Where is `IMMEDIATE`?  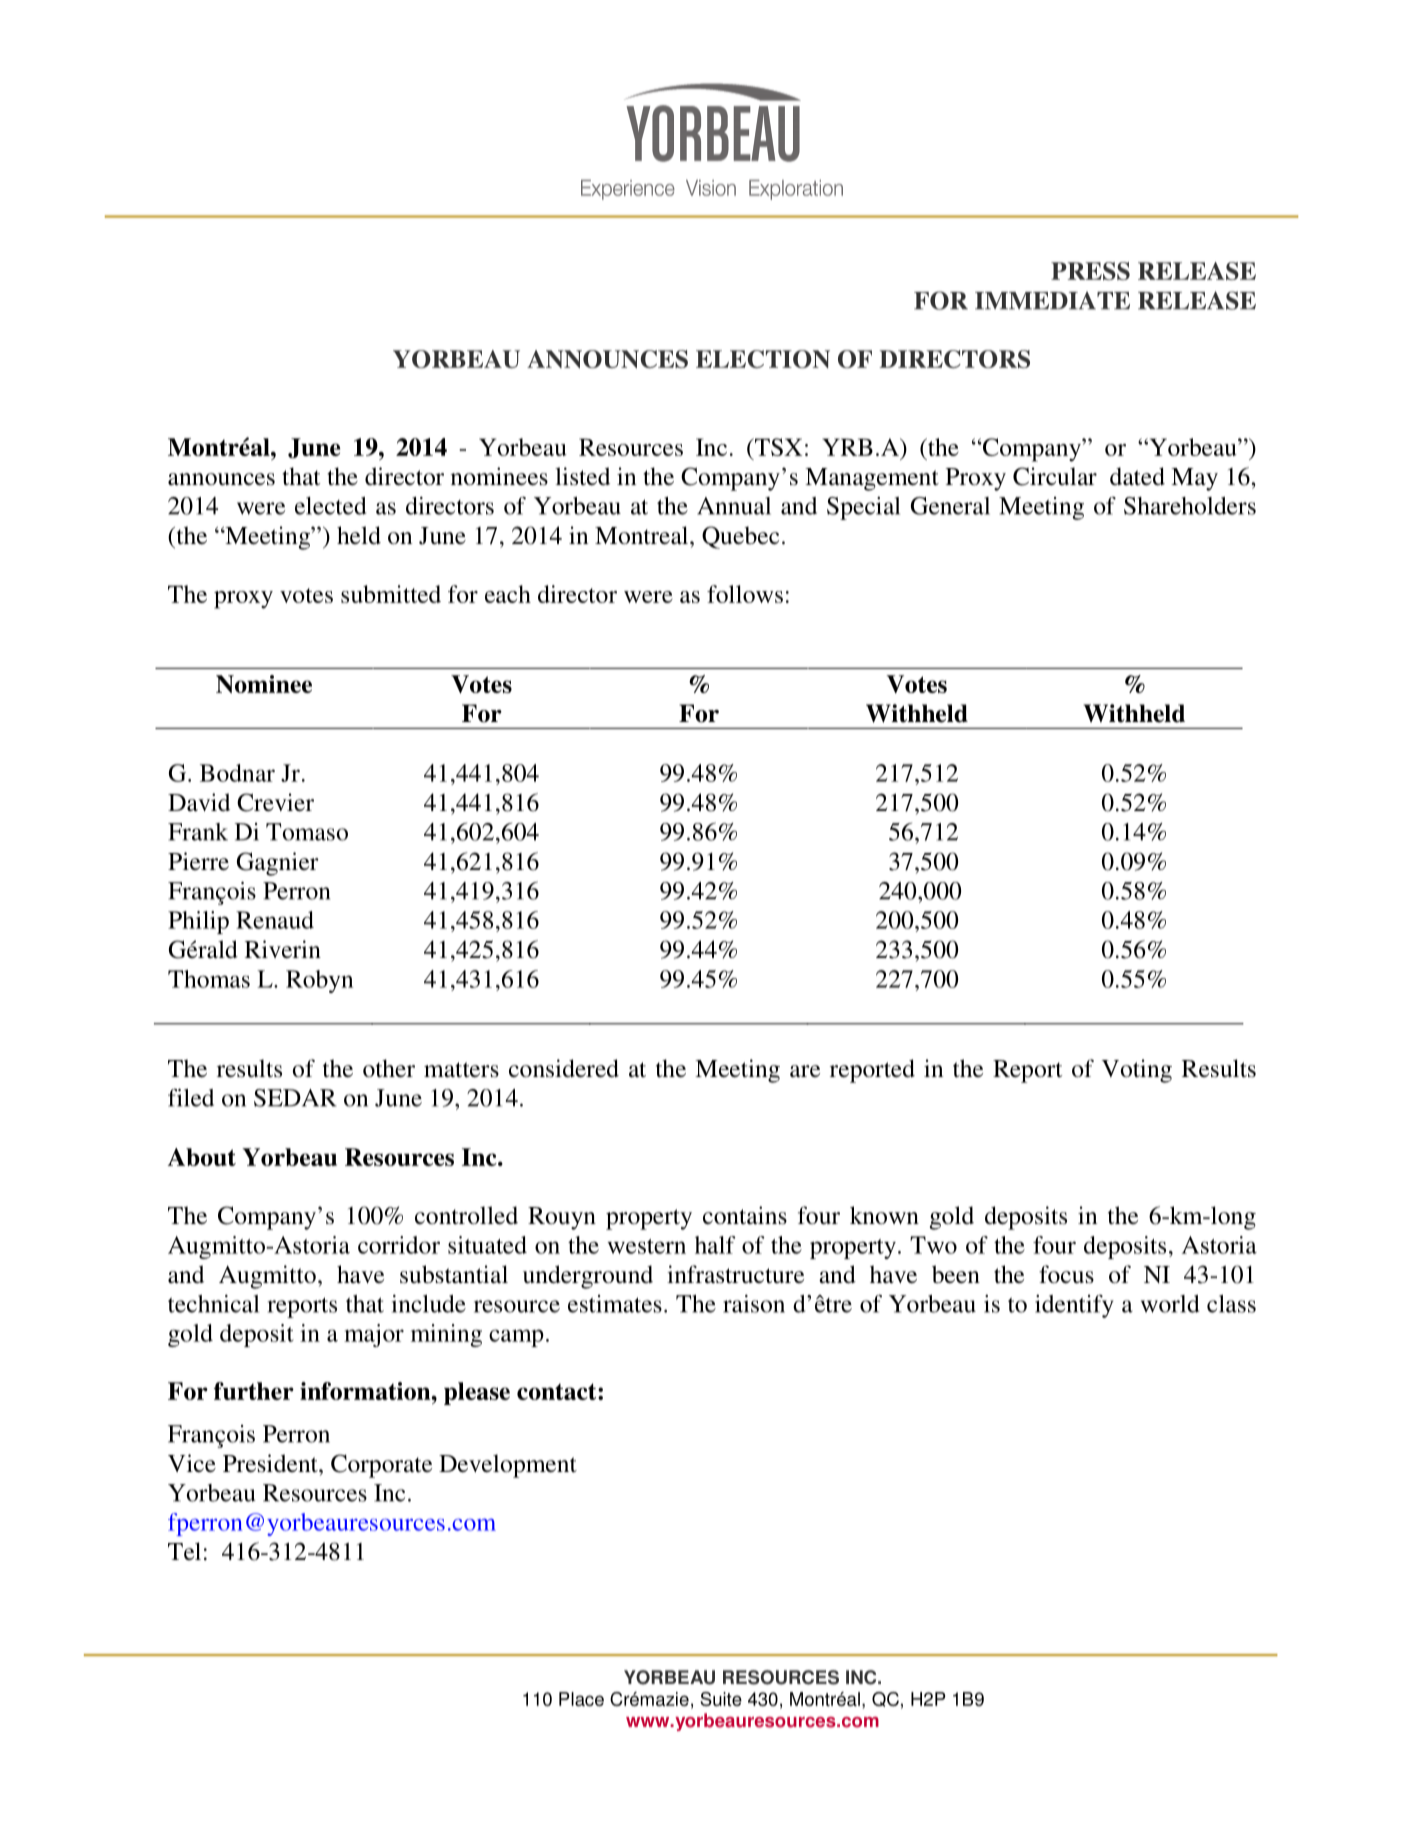
IMMEDIATE is located at coordinates (1052, 301).
